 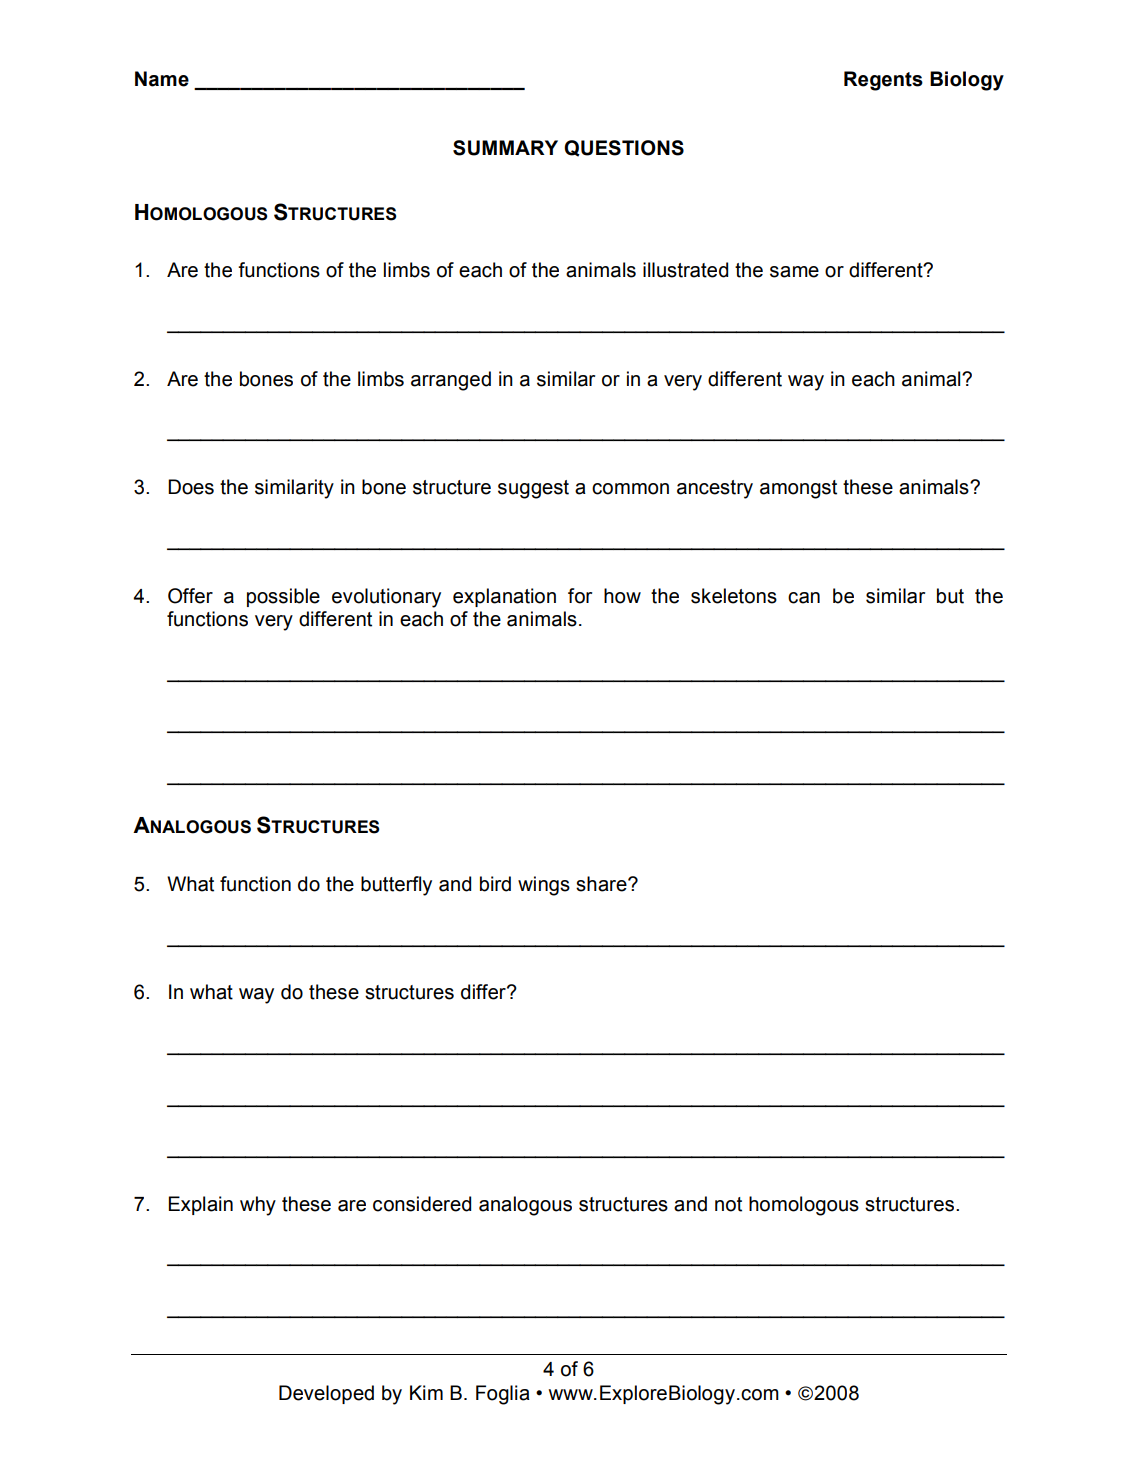 I want to click on not, so click(x=728, y=1204).
